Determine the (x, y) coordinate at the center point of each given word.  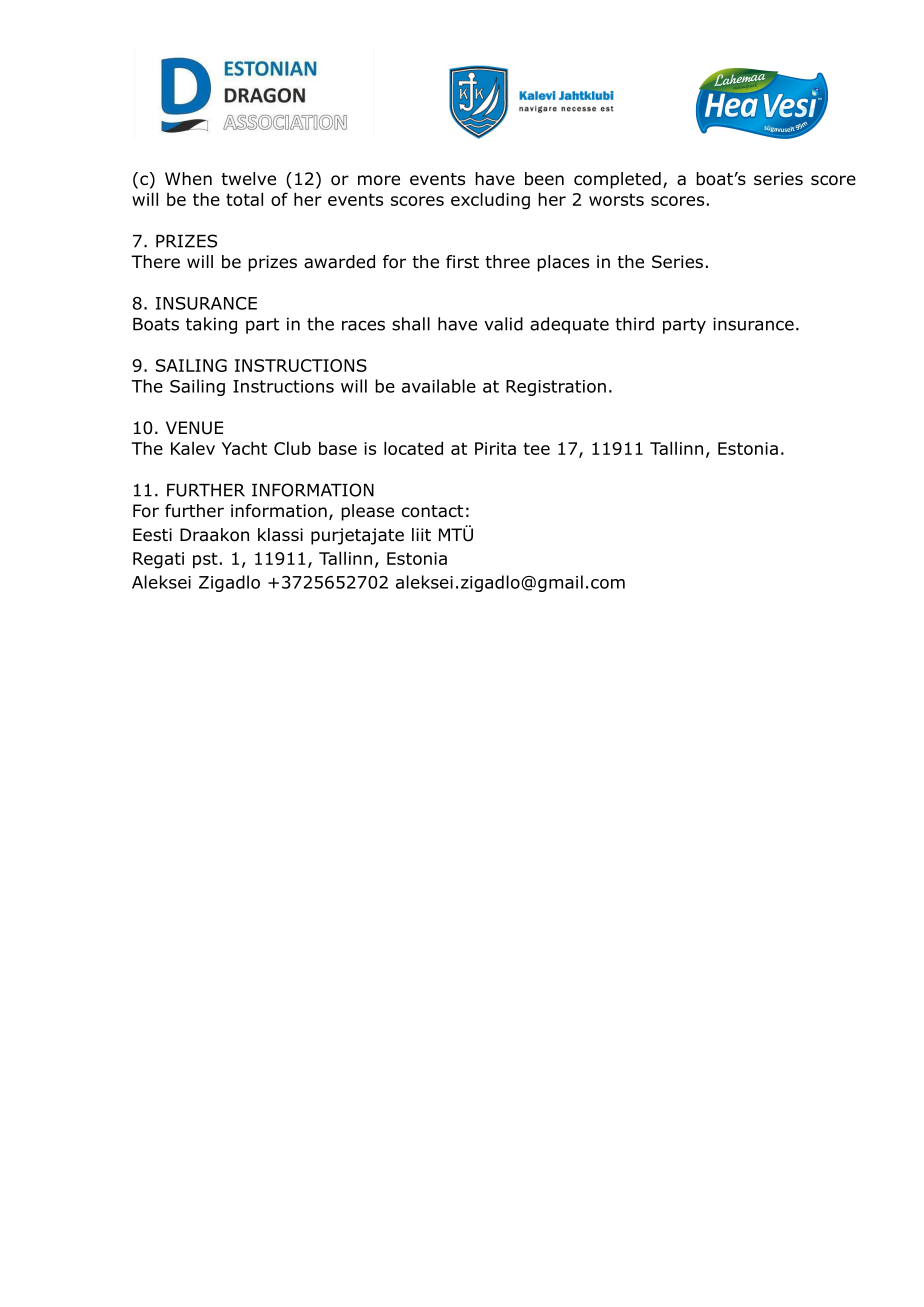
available (439, 386)
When (188, 179)
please (367, 512)
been (544, 179)
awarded (339, 262)
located (413, 448)
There (155, 262)
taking (211, 325)
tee (537, 448)
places (563, 263)
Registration (556, 388)
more (379, 180)
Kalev (193, 448)
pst (205, 560)
